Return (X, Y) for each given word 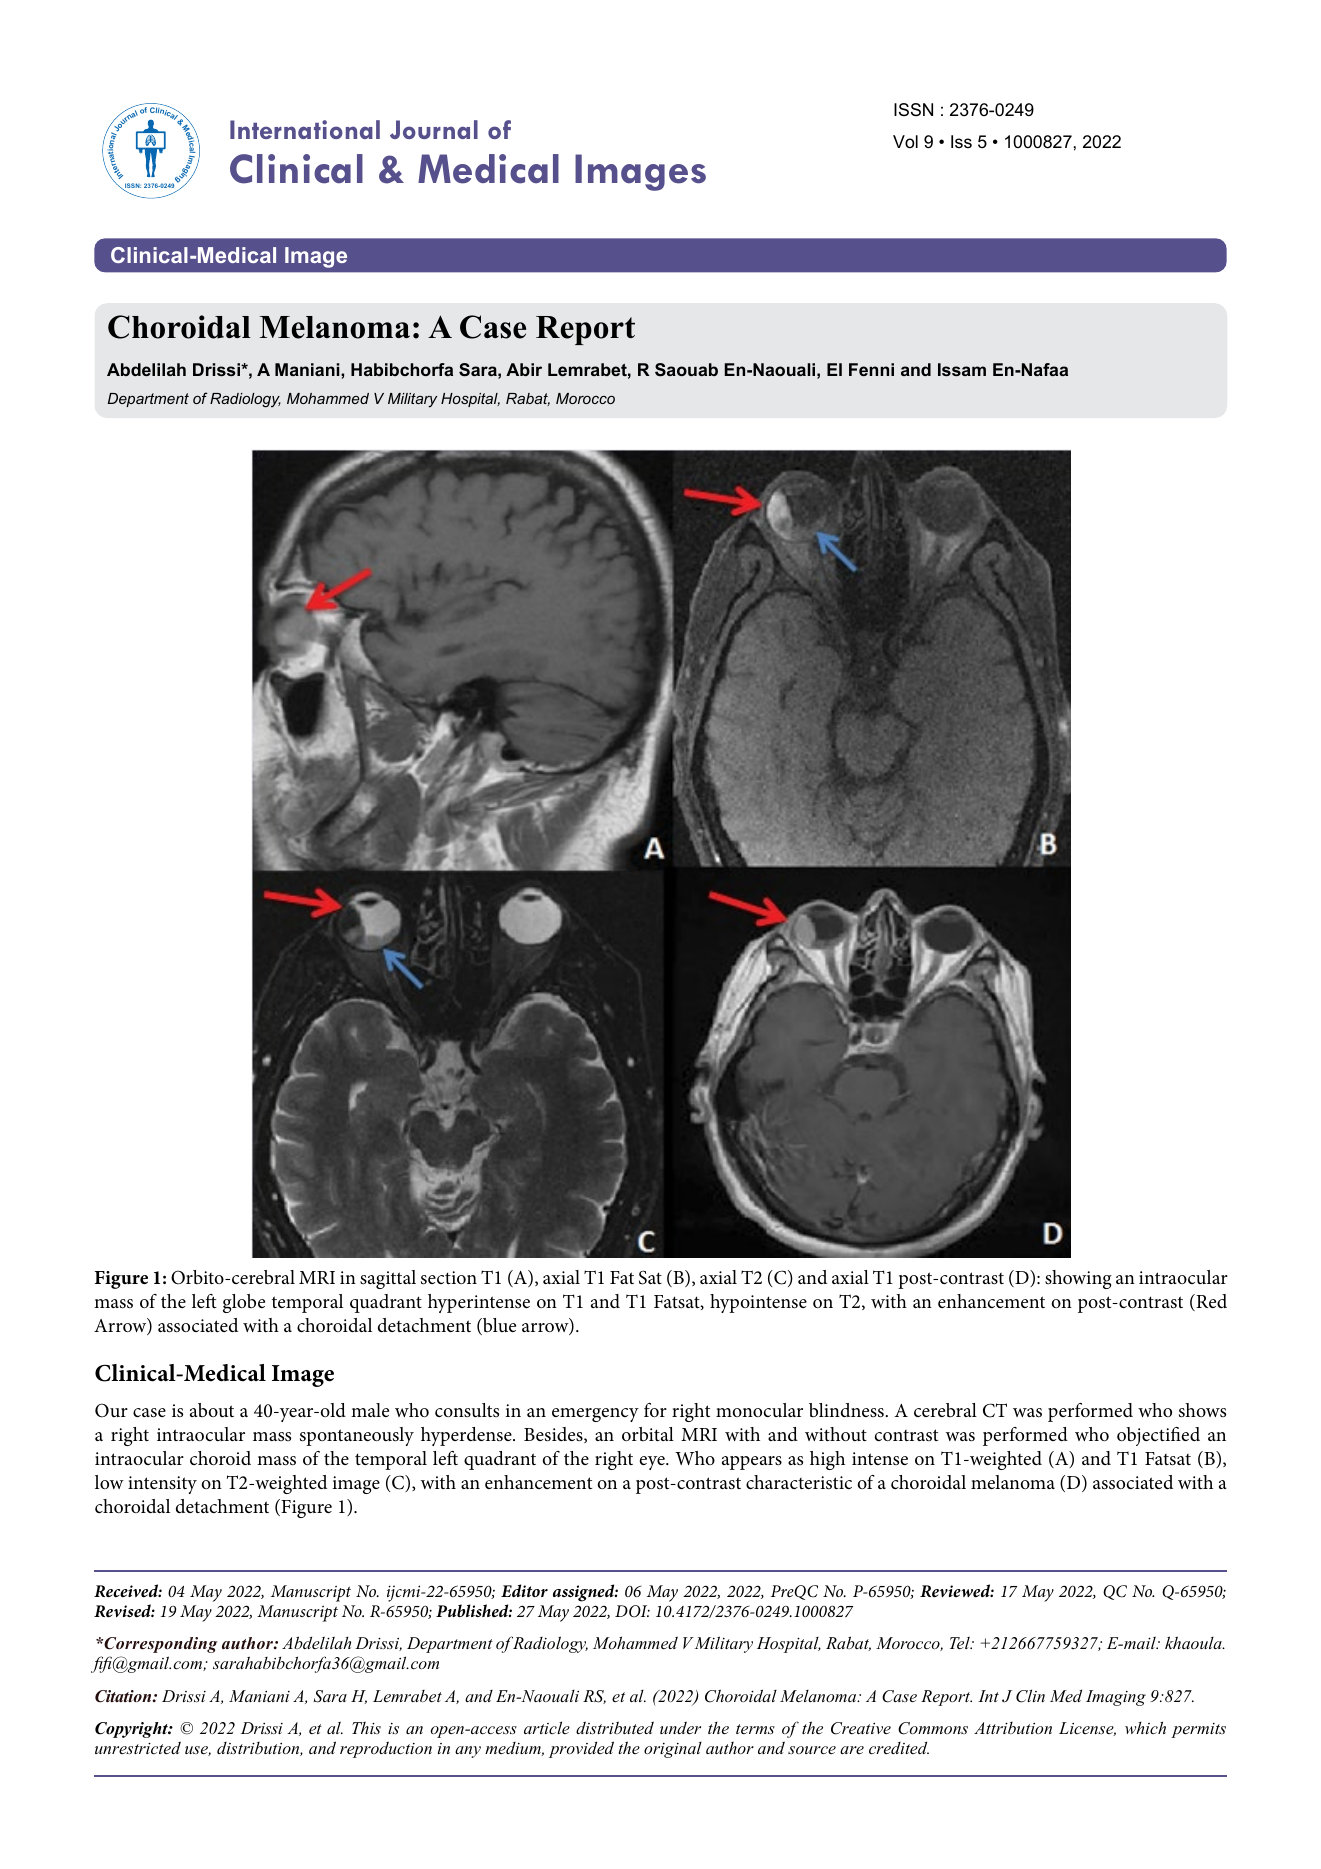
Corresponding (159, 1645)
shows (1202, 1410)
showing (1078, 1279)
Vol (905, 141)
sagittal (388, 1279)
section (449, 1278)
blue (498, 1326)
